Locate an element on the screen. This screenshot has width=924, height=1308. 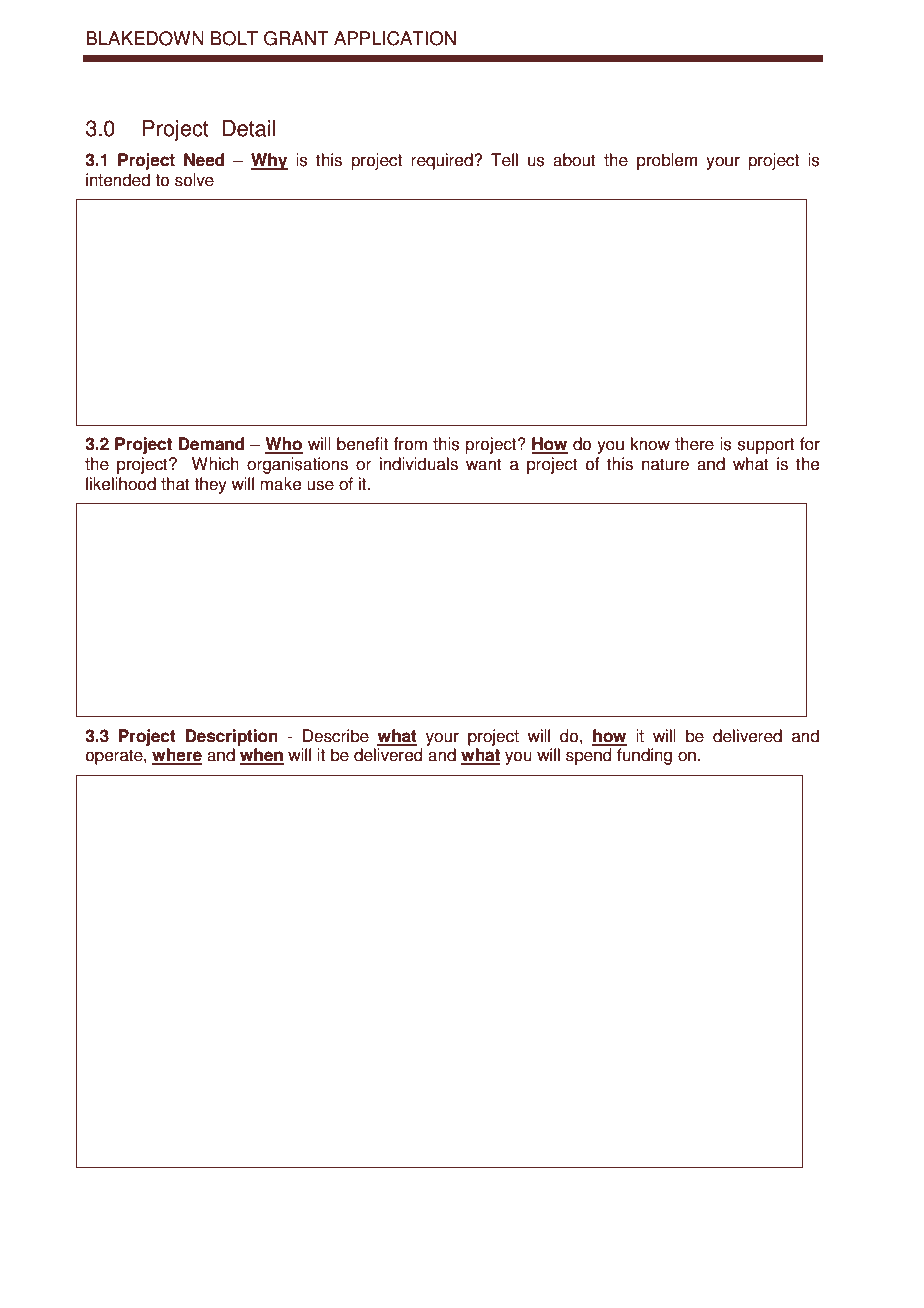
Describe is located at coordinates (336, 736).
